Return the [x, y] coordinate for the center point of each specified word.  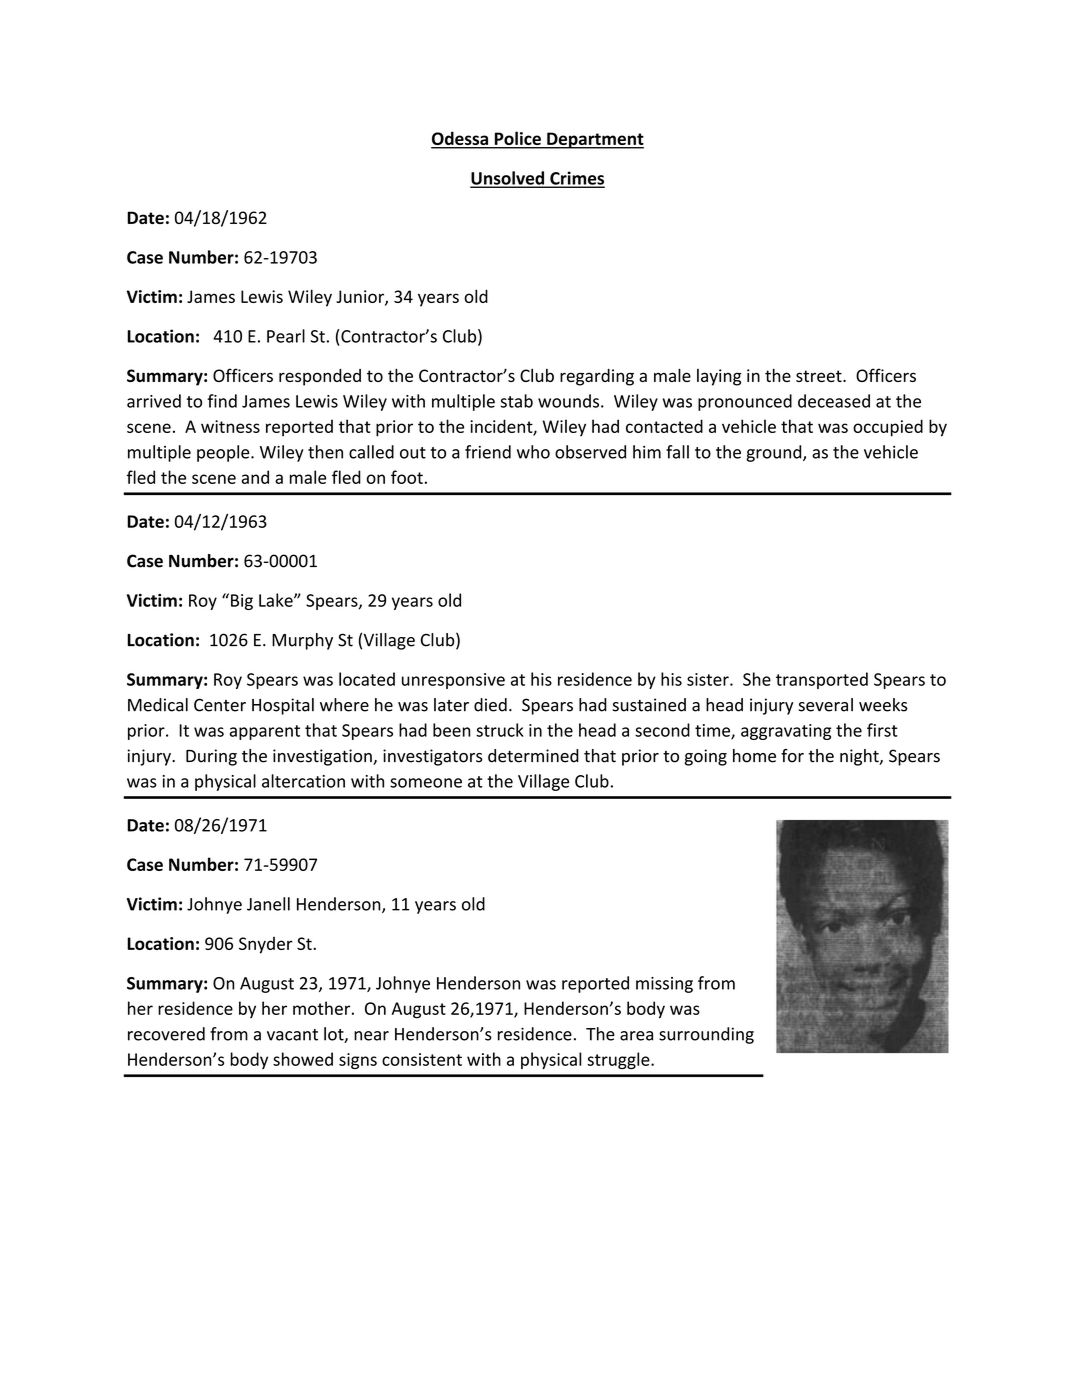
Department [594, 140]
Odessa [461, 139]
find [222, 401]
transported [822, 680]
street [820, 376]
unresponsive [453, 681]
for [792, 756]
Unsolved [508, 179]
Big [242, 602]
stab [516, 401]
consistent [422, 1059]
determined [533, 756]
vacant [292, 1035]
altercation [303, 781]
